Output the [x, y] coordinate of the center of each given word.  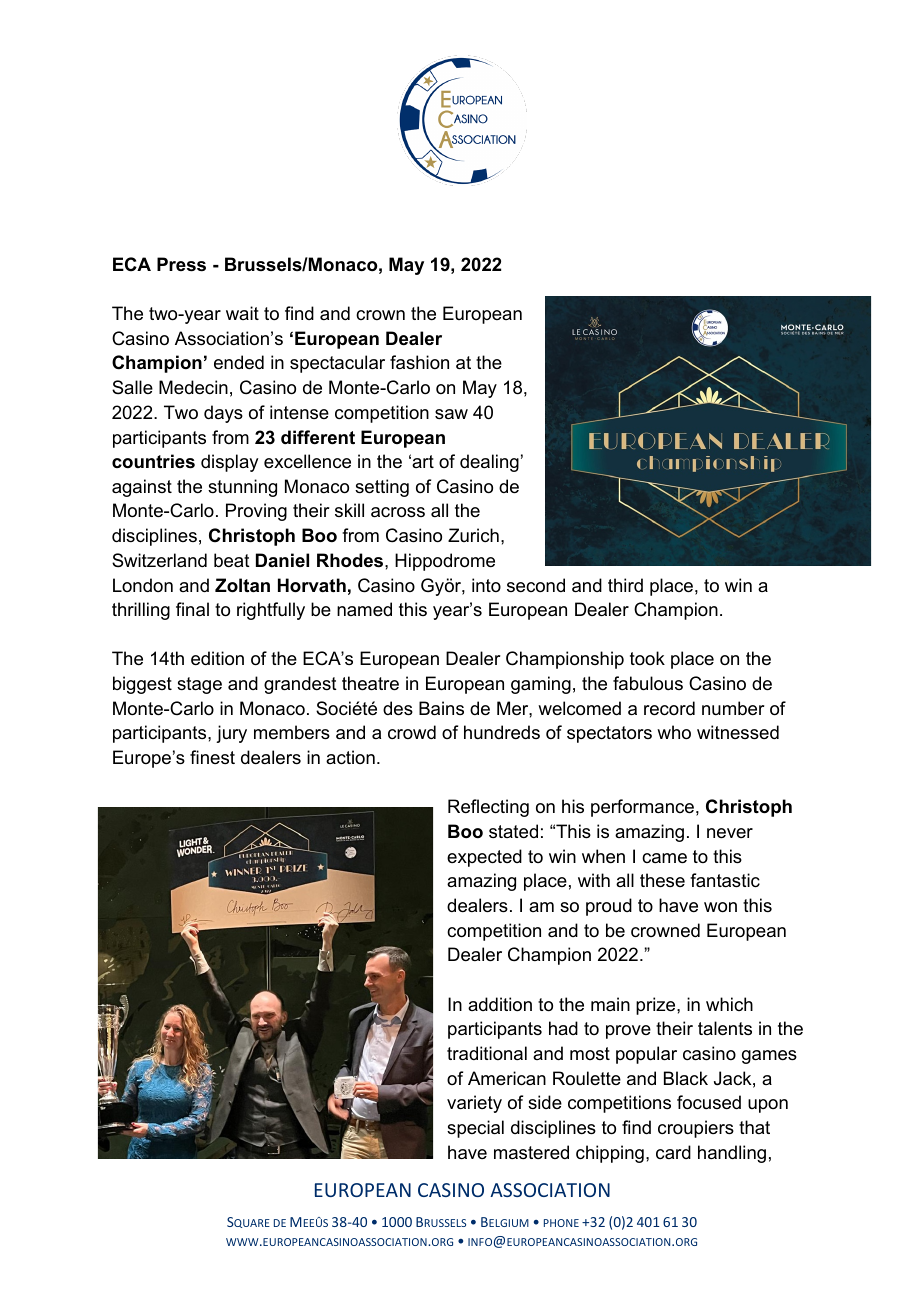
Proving [256, 512]
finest [212, 757]
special [475, 1129]
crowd [412, 732]
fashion [419, 362]
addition [500, 1004]
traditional [487, 1053]
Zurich [473, 535]
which [729, 1004]
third [625, 585]
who [674, 732]
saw [451, 414]
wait [242, 313]
